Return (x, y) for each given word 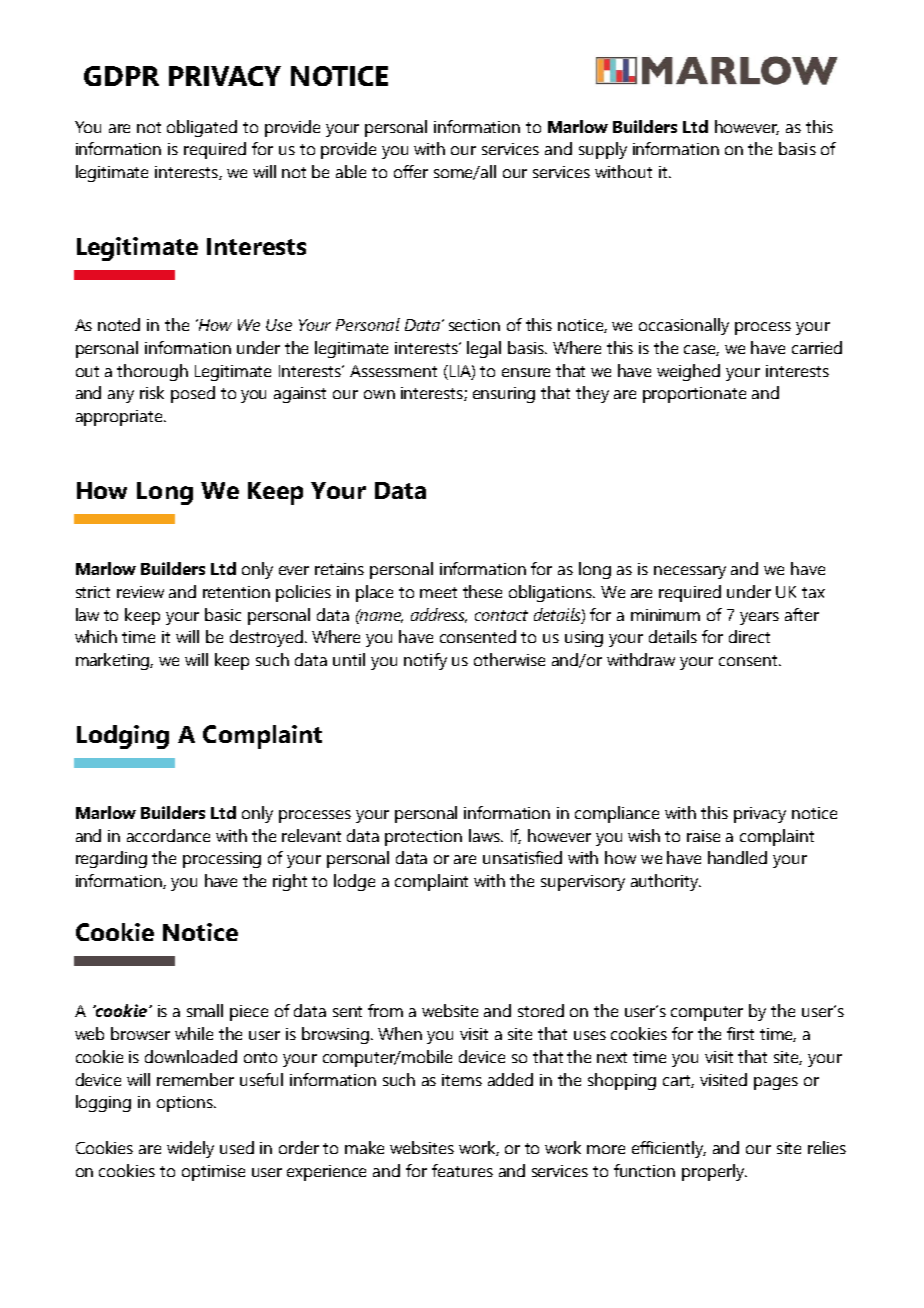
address (439, 615)
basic (223, 614)
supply (603, 150)
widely (190, 1149)
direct (749, 636)
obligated (202, 128)
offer (411, 171)
